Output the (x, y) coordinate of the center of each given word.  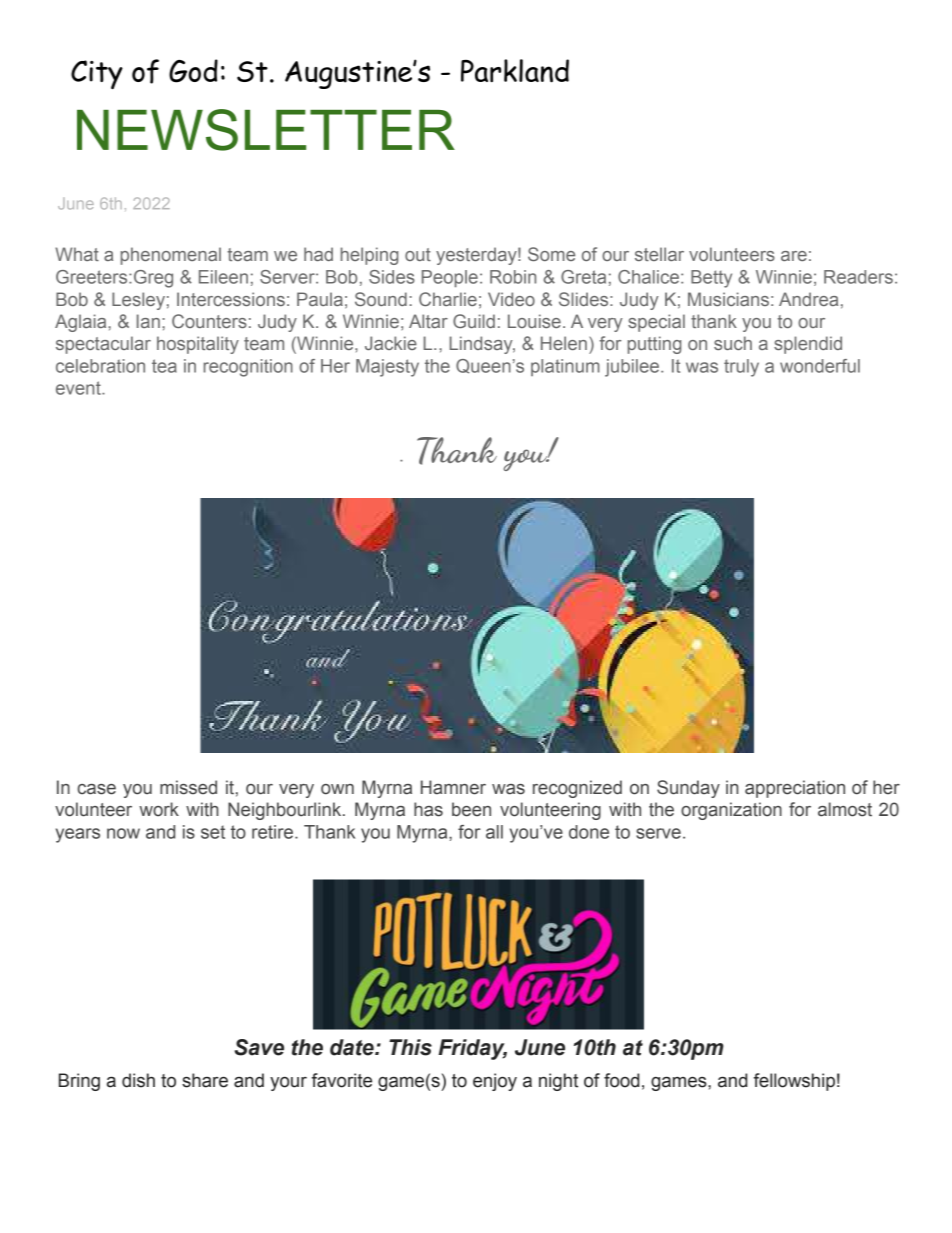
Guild (474, 321)
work (159, 809)
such (733, 343)
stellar (659, 254)
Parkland (515, 71)
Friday (472, 1049)
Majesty (387, 368)
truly (741, 368)
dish (138, 1080)
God (193, 71)
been (471, 809)
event (79, 388)
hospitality (198, 345)
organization (731, 811)
